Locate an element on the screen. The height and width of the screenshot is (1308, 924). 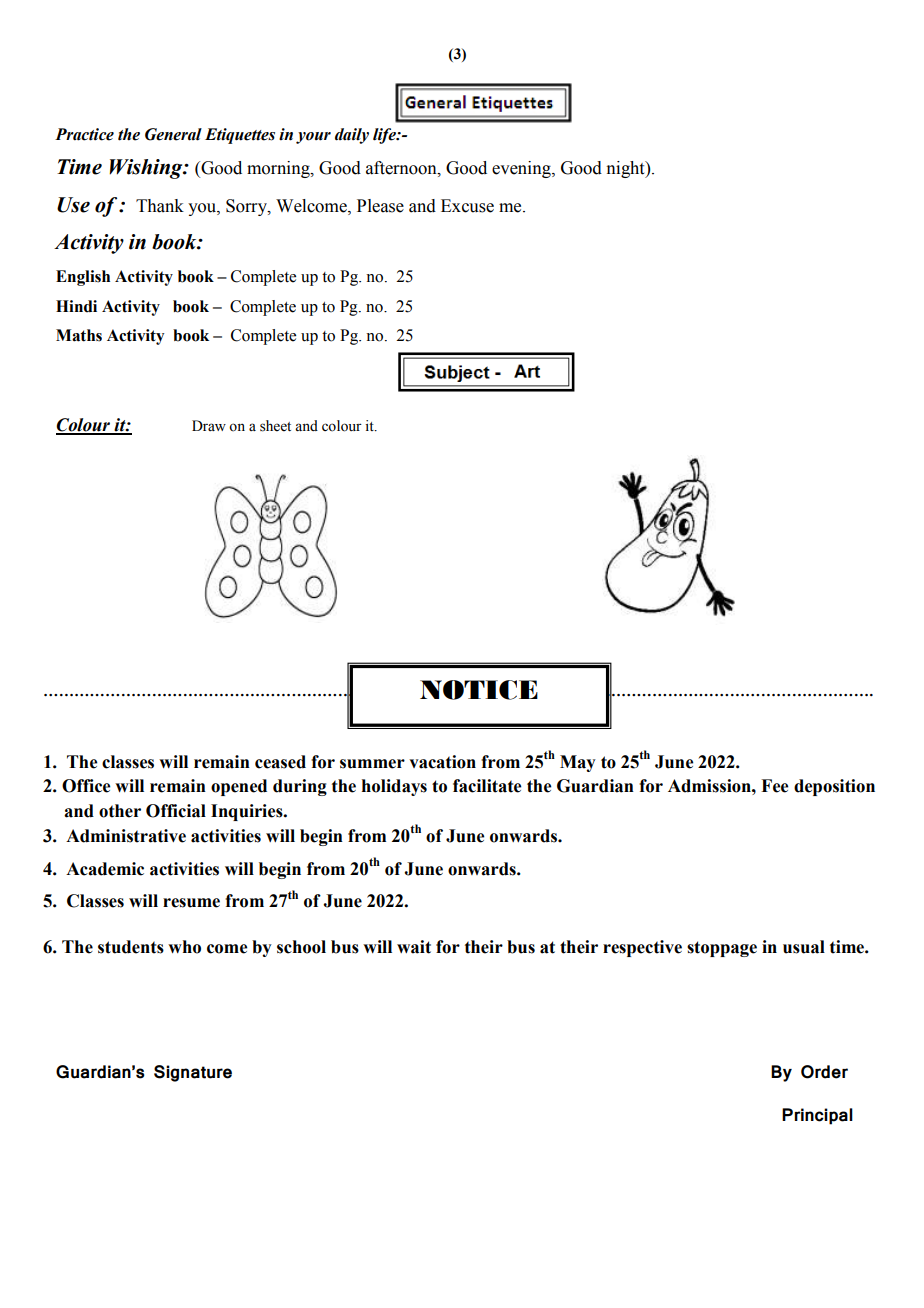
ceased is located at coordinates (280, 762).
